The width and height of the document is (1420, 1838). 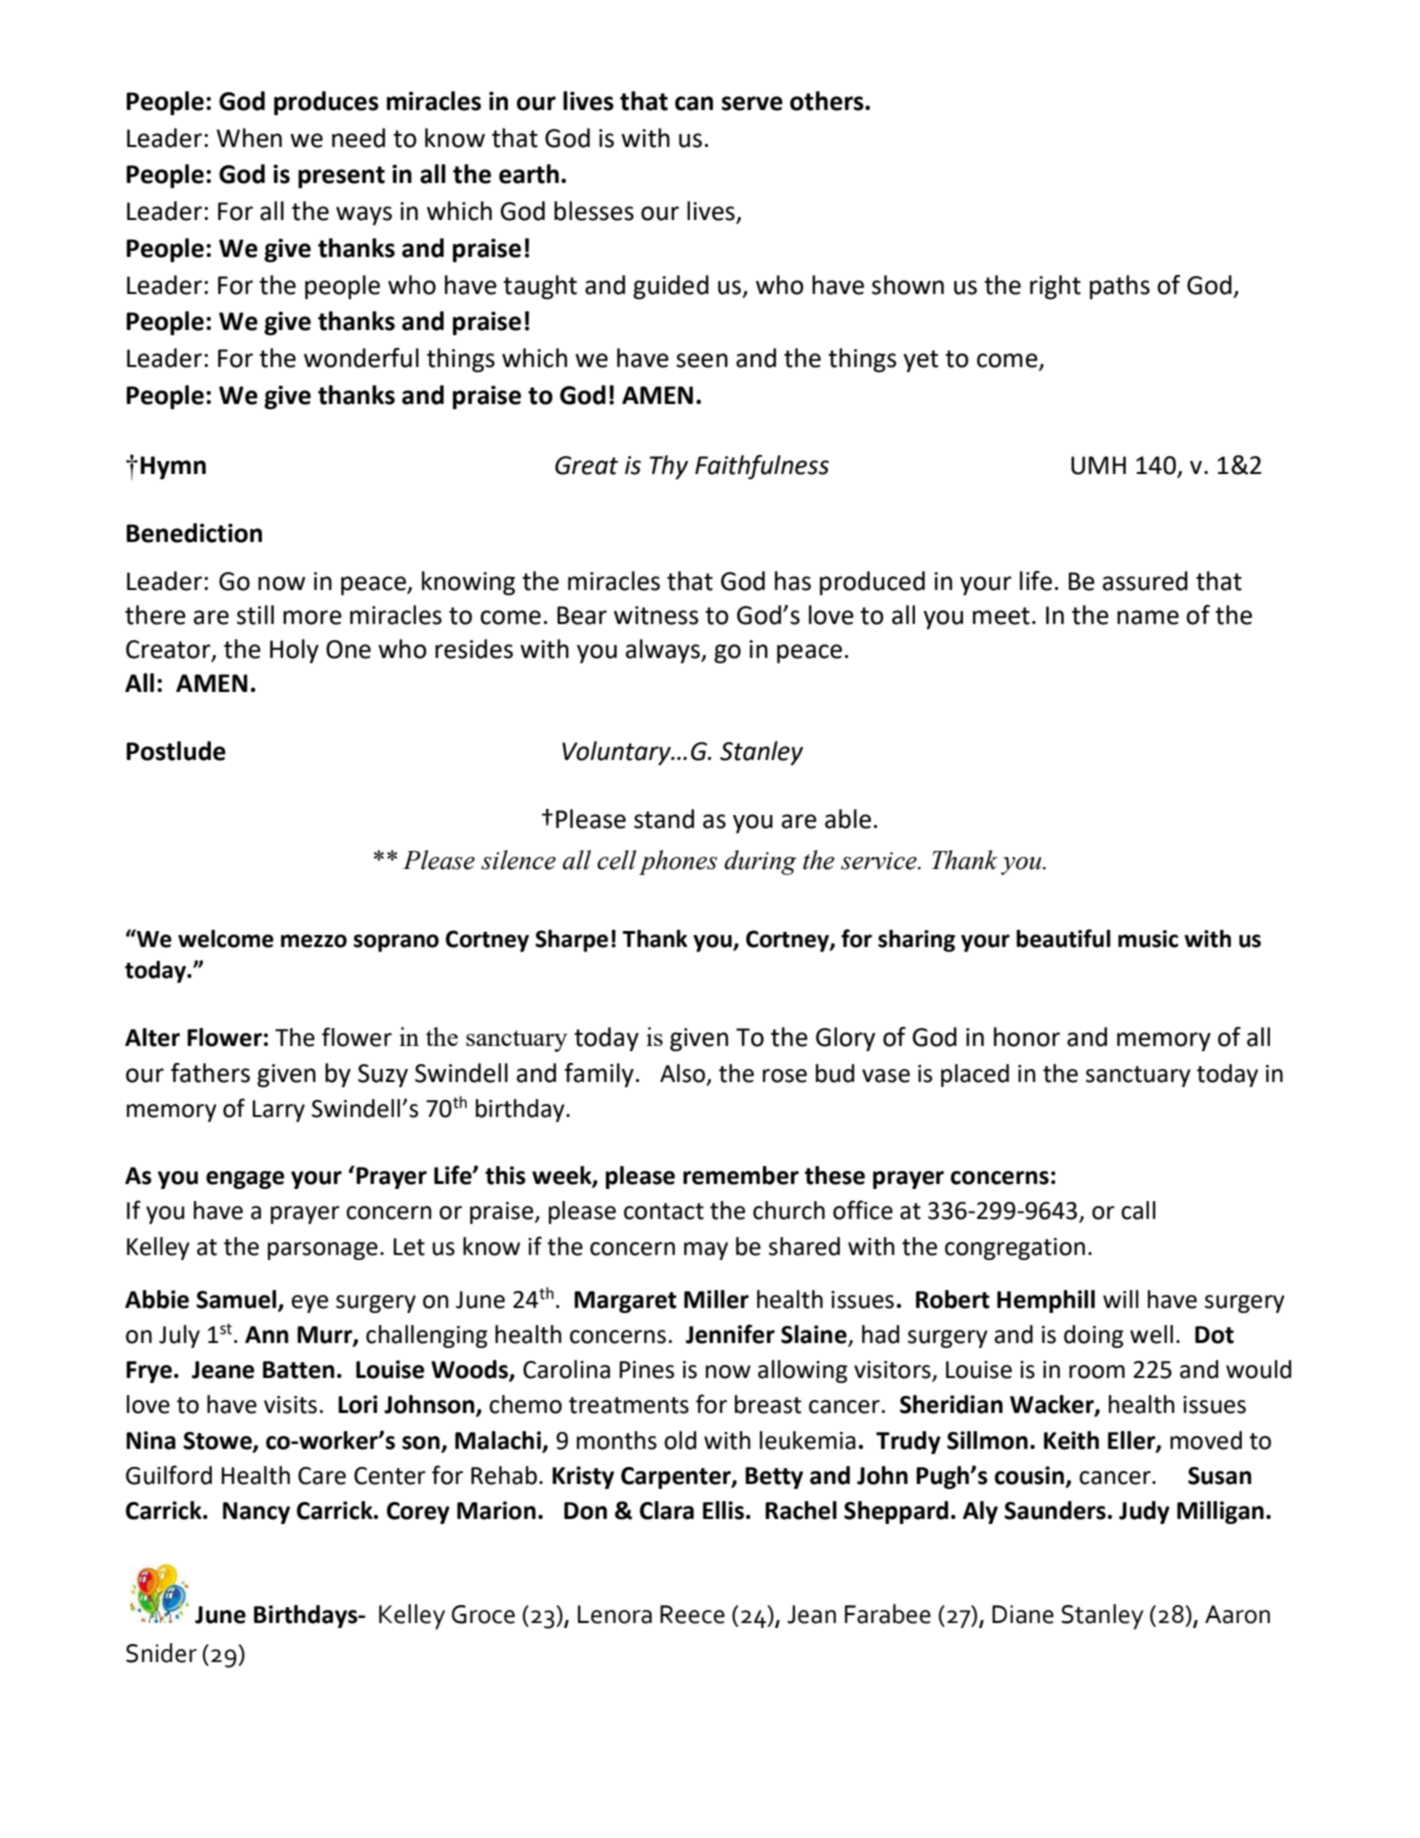 What do you see at coordinates (1148, 939) in the document?
I see `music` at bounding box center [1148, 939].
